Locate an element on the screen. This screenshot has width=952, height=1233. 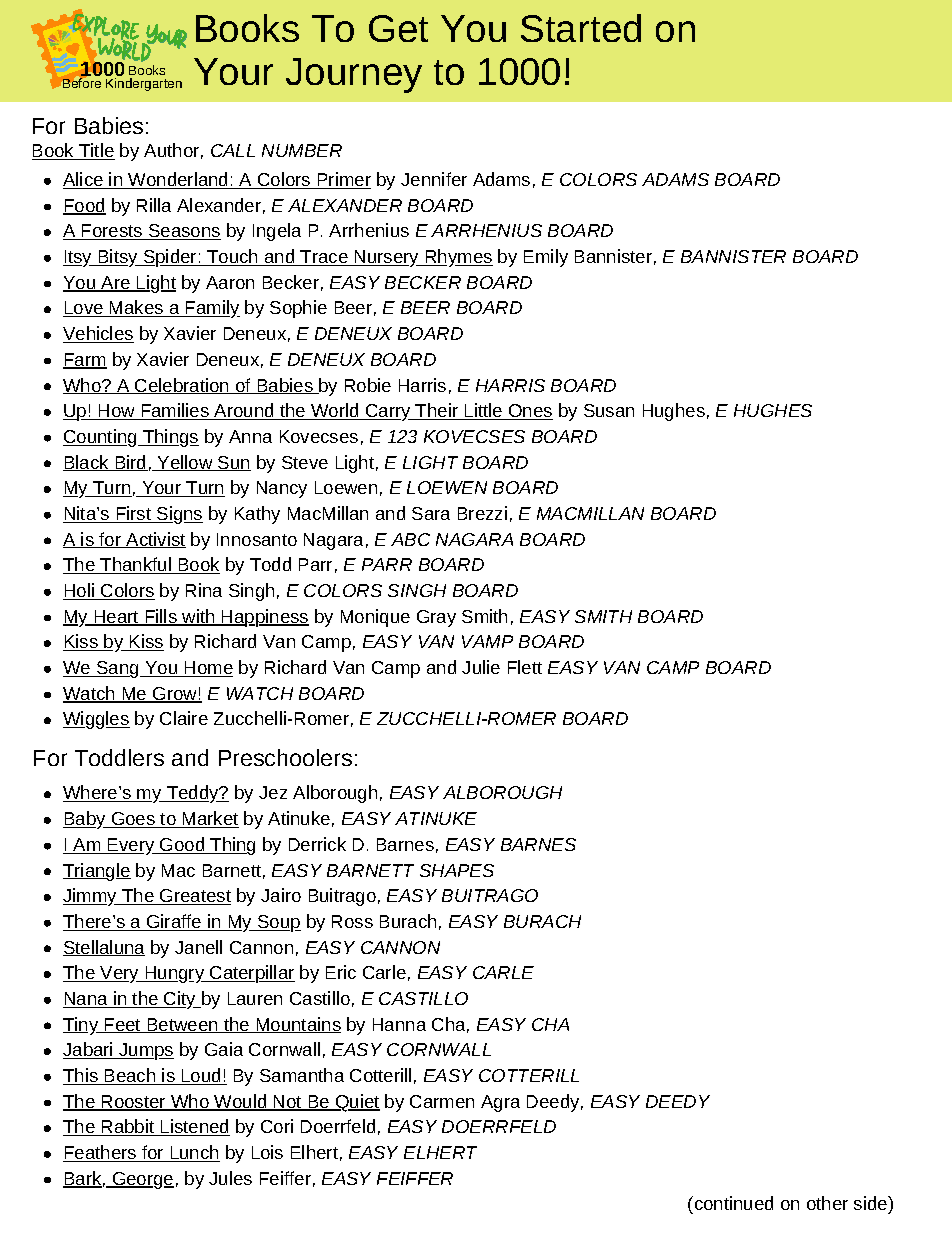
Carmen is located at coordinates (442, 1101).
